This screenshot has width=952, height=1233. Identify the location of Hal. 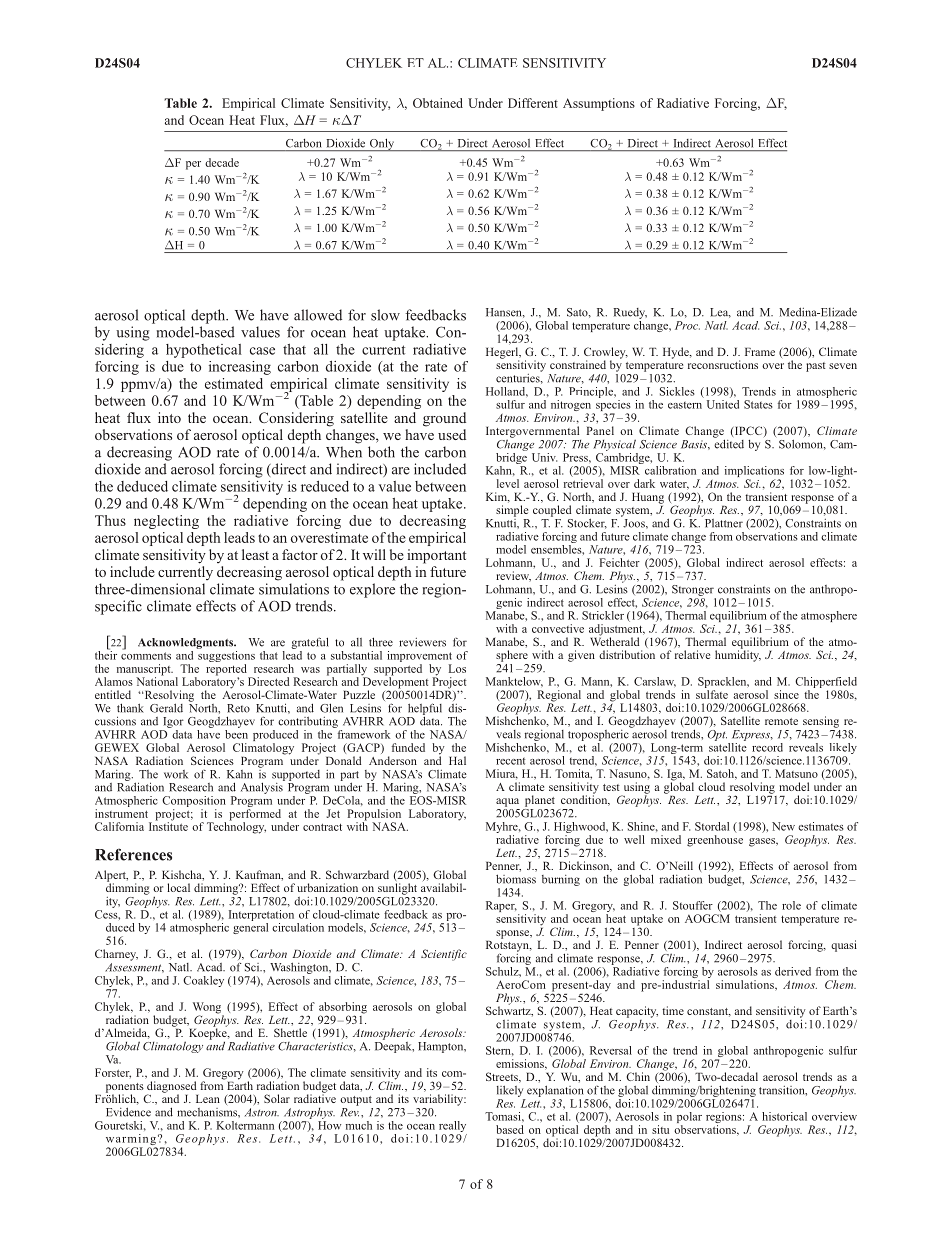
(457, 760).
